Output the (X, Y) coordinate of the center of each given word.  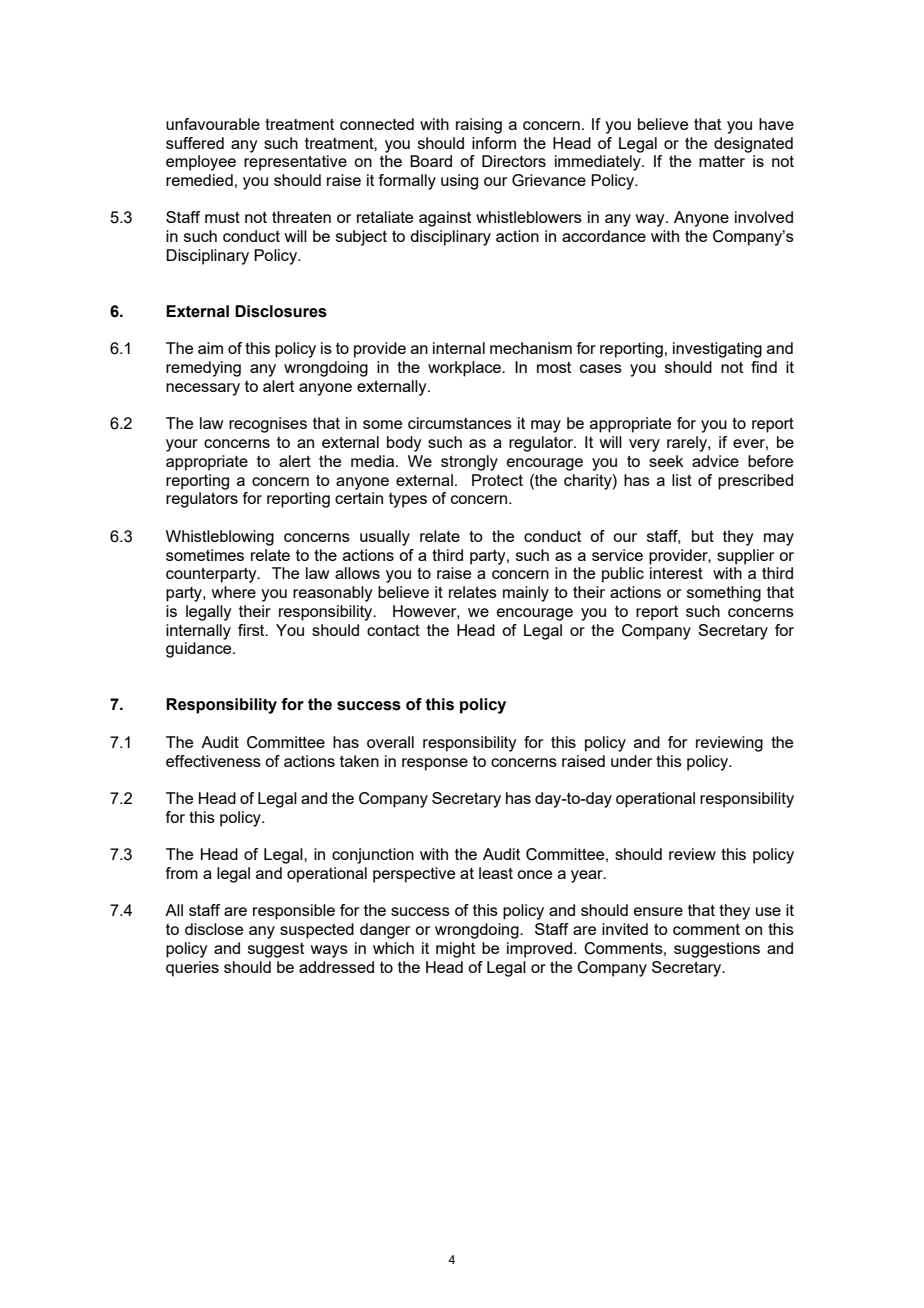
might (455, 950)
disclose (214, 929)
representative (295, 163)
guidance (200, 650)
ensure (658, 911)
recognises (268, 425)
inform (494, 143)
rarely (688, 444)
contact (393, 630)
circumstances (460, 423)
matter (722, 161)
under (631, 761)
